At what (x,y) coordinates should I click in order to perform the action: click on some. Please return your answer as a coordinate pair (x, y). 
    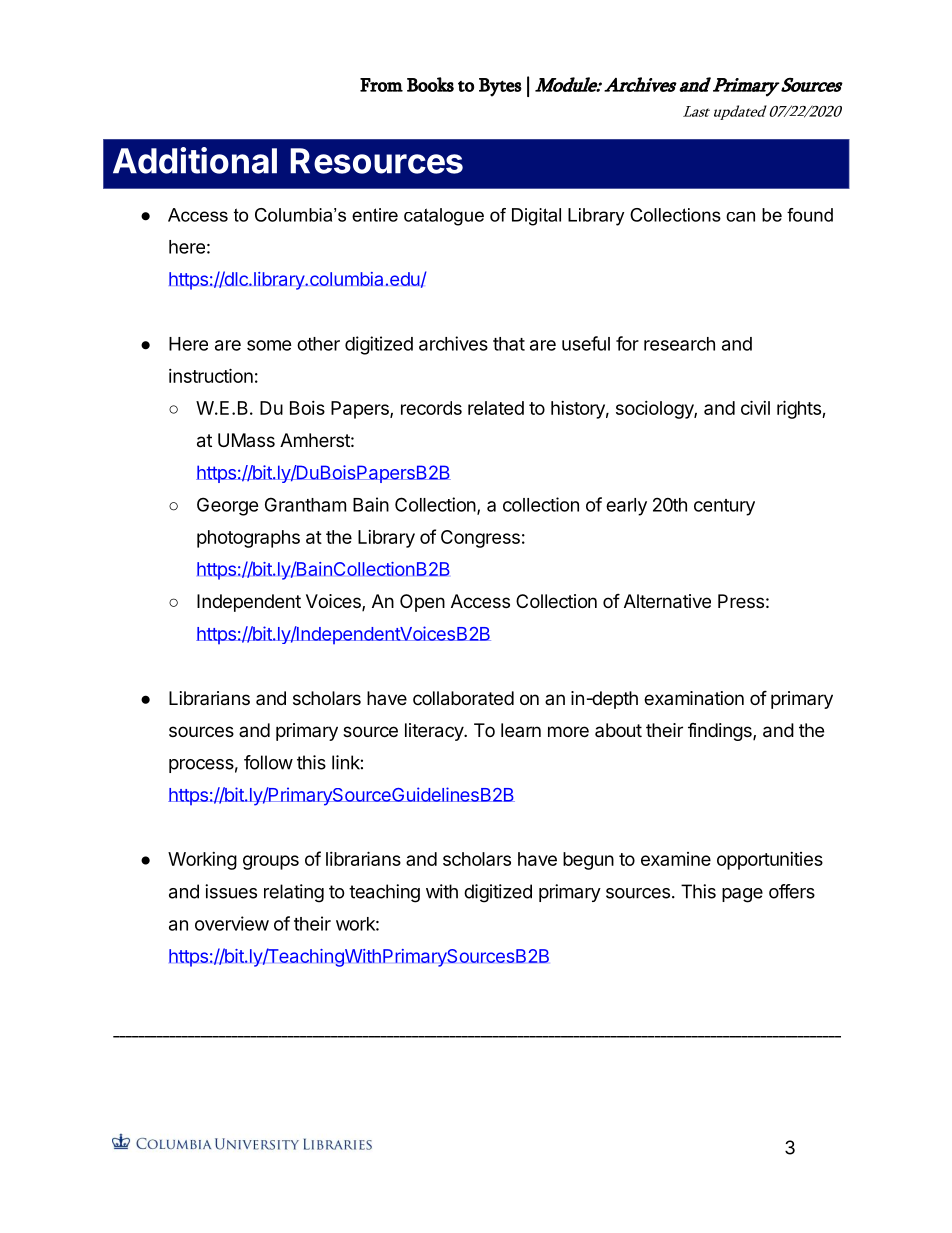
    Looking at the image, I should click on (269, 345).
